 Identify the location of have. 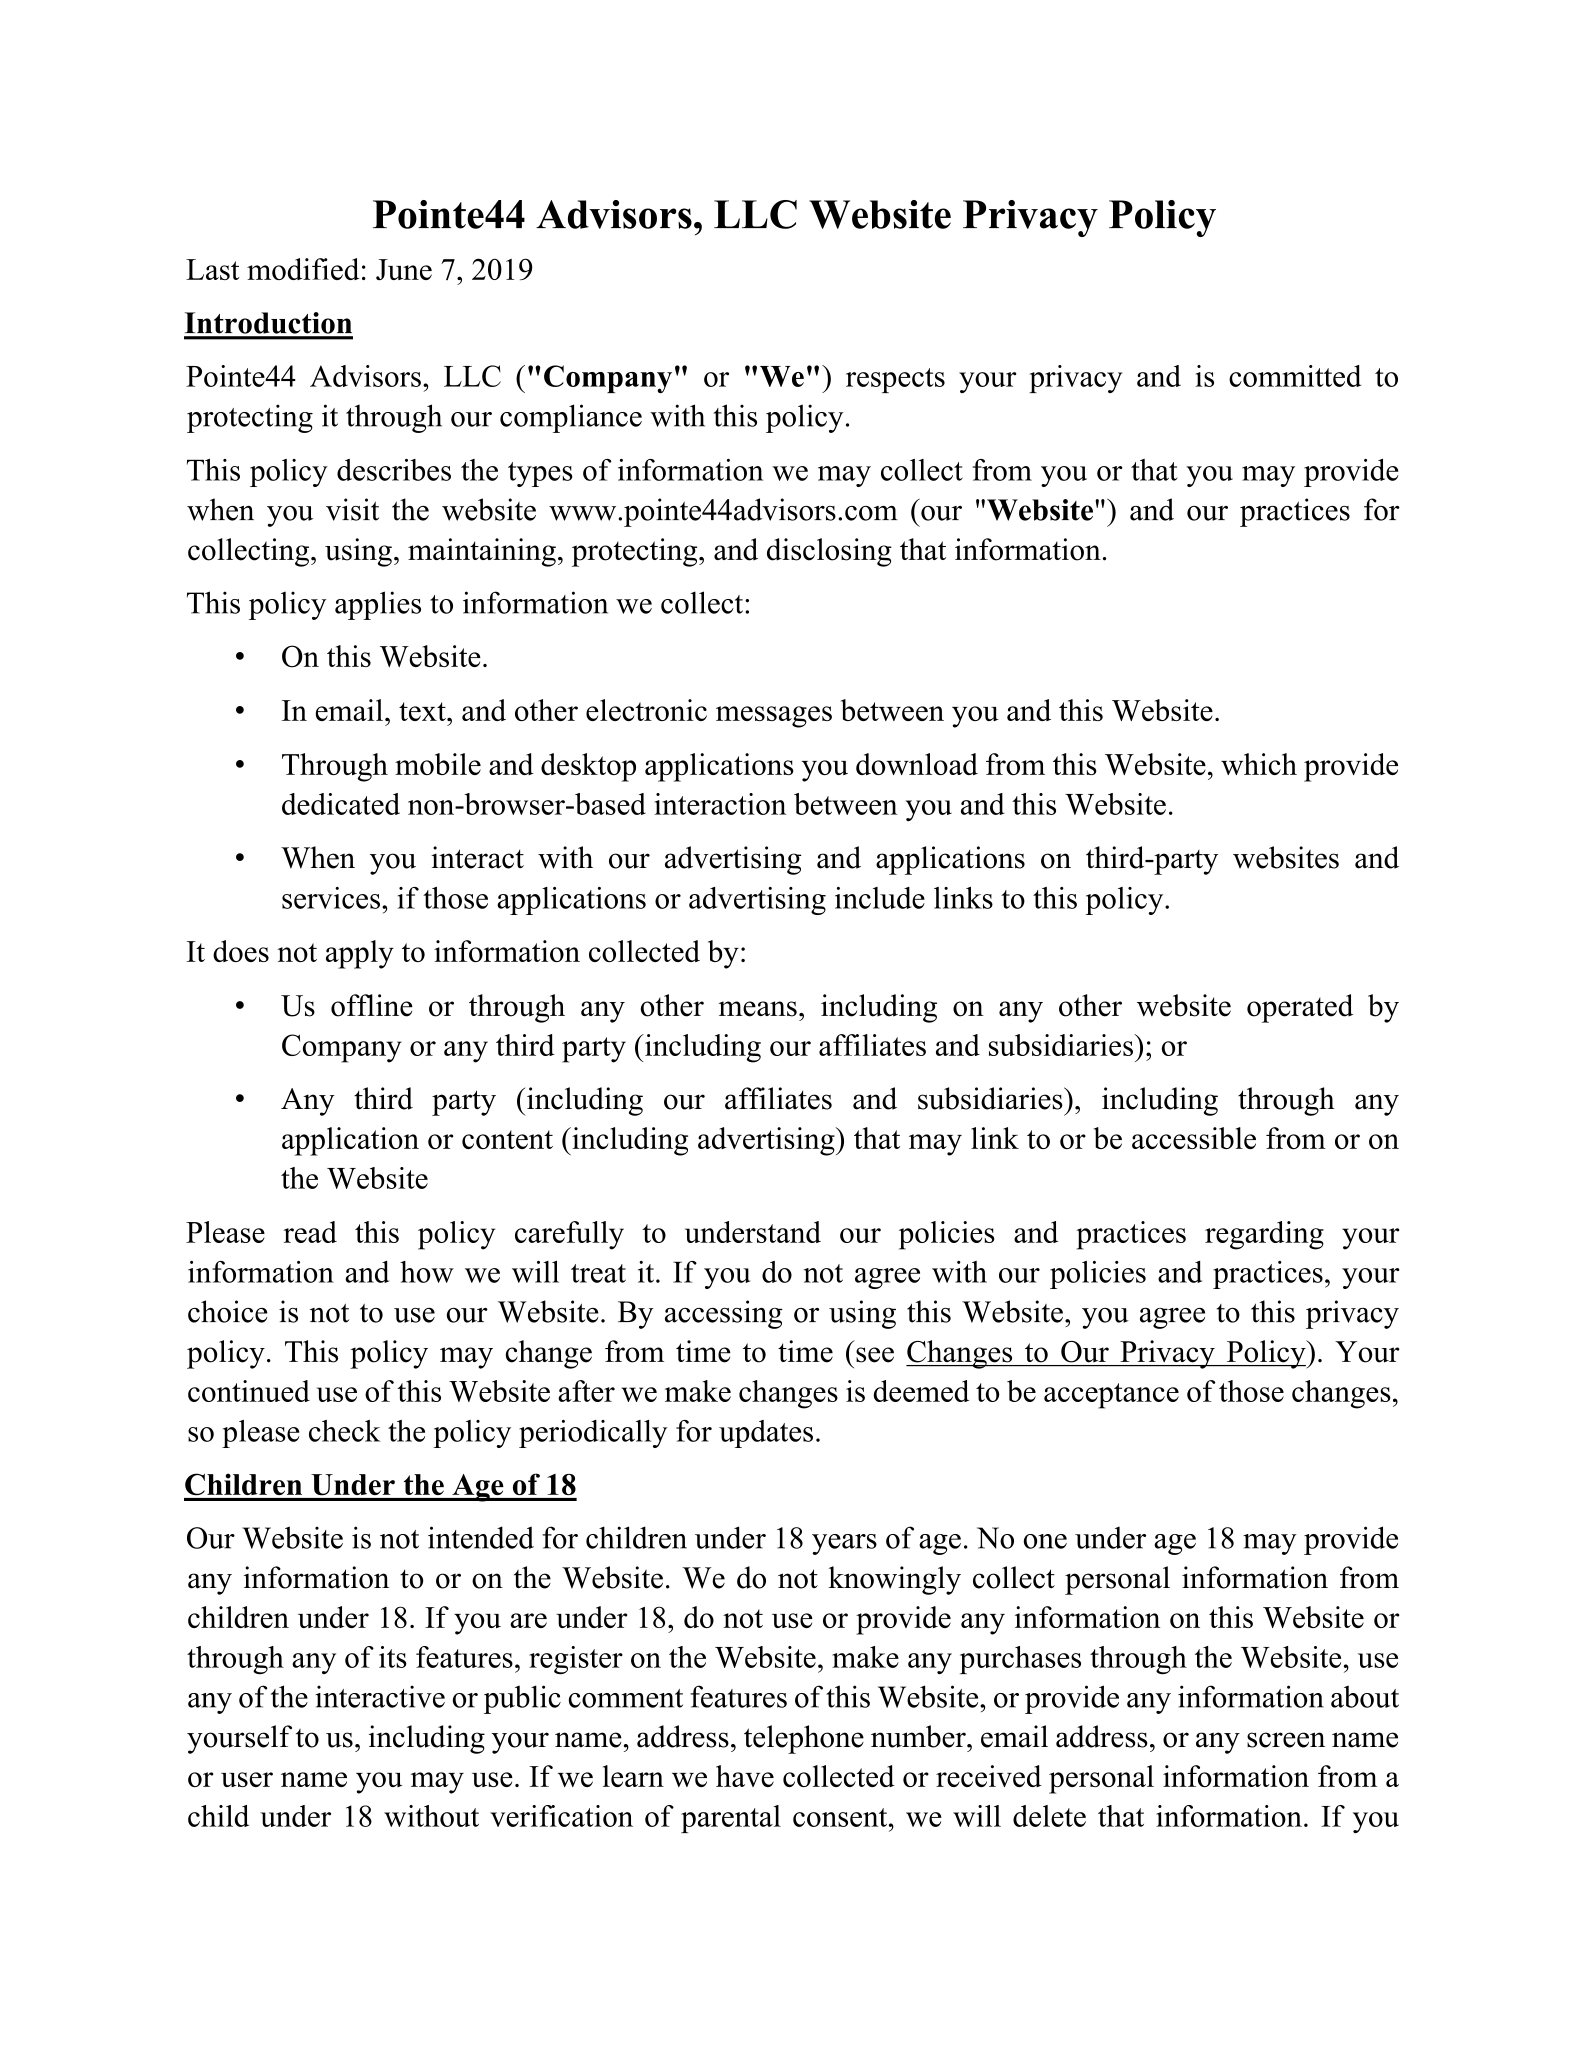
(745, 1776).
